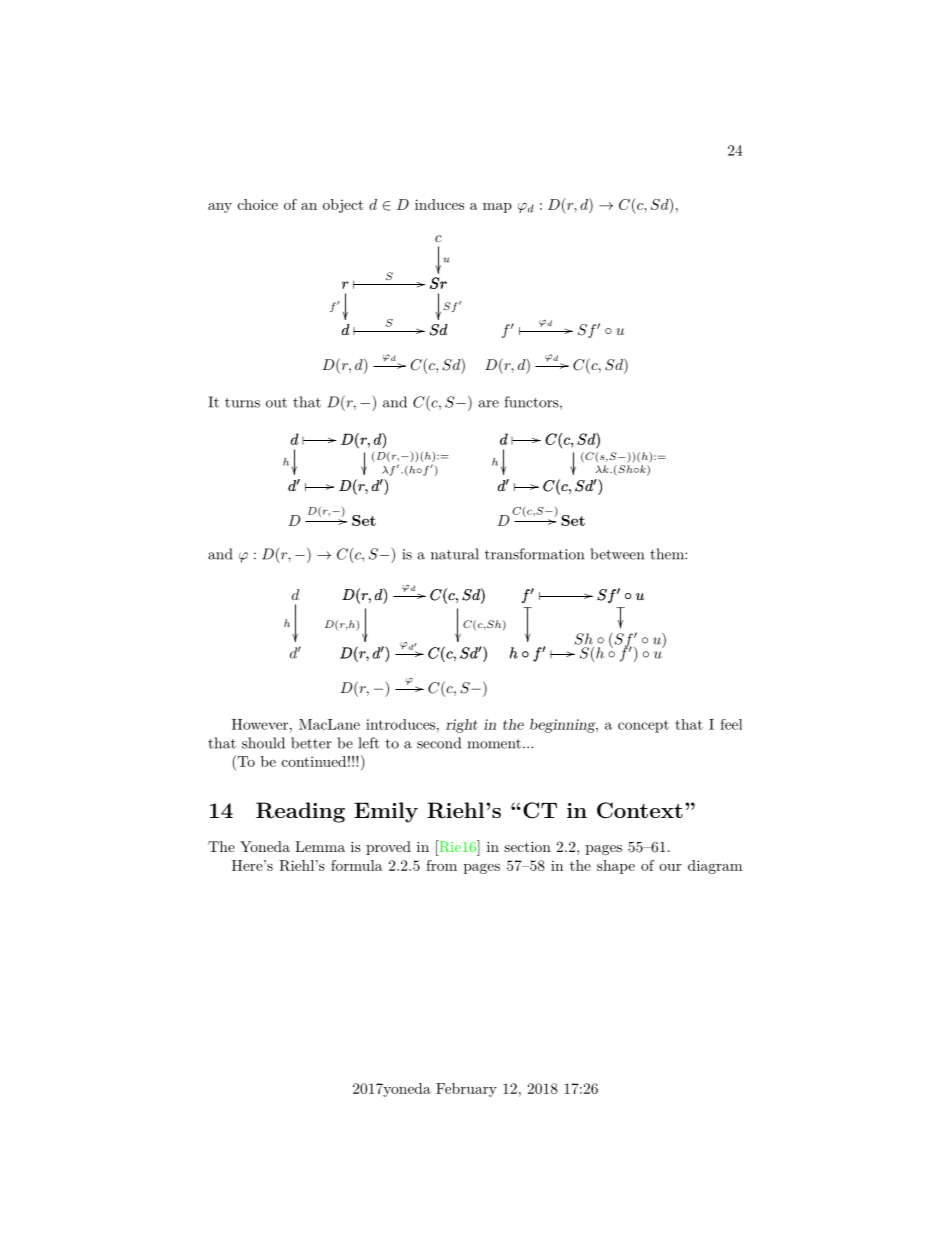  What do you see at coordinates (497, 208) in the page?
I see `map` at bounding box center [497, 208].
